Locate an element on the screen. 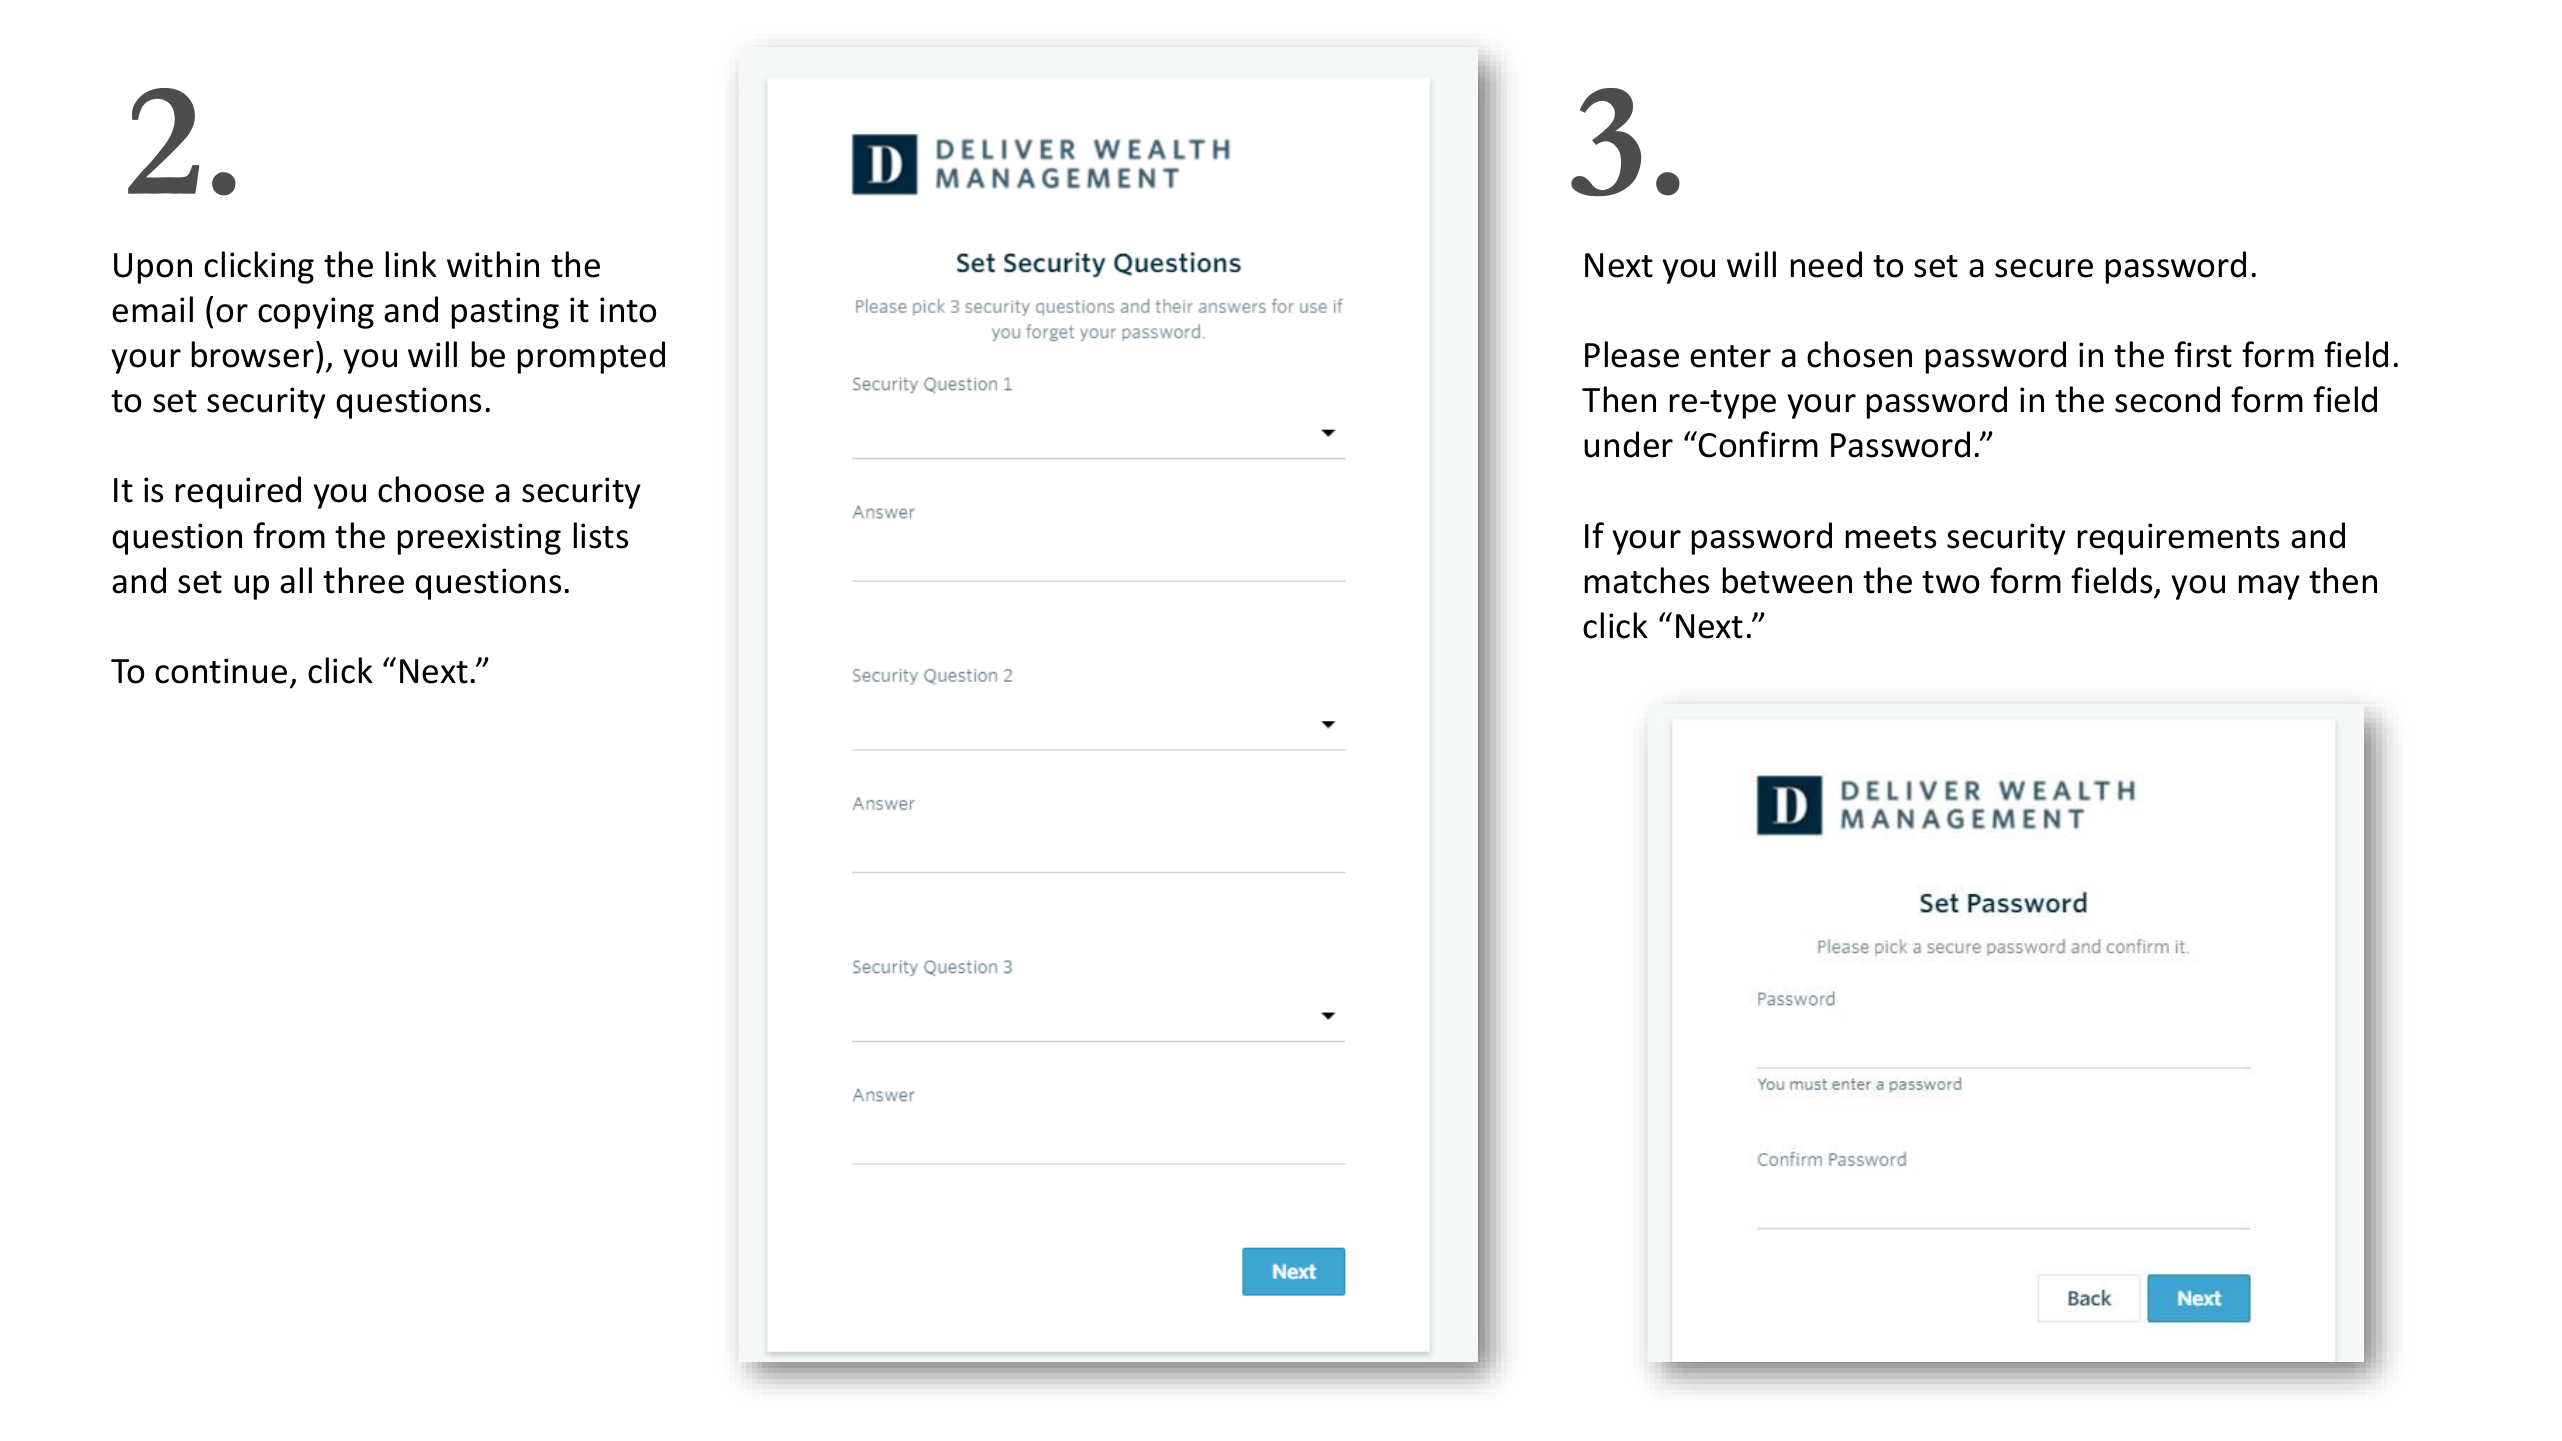  under is located at coordinates (1628, 444).
